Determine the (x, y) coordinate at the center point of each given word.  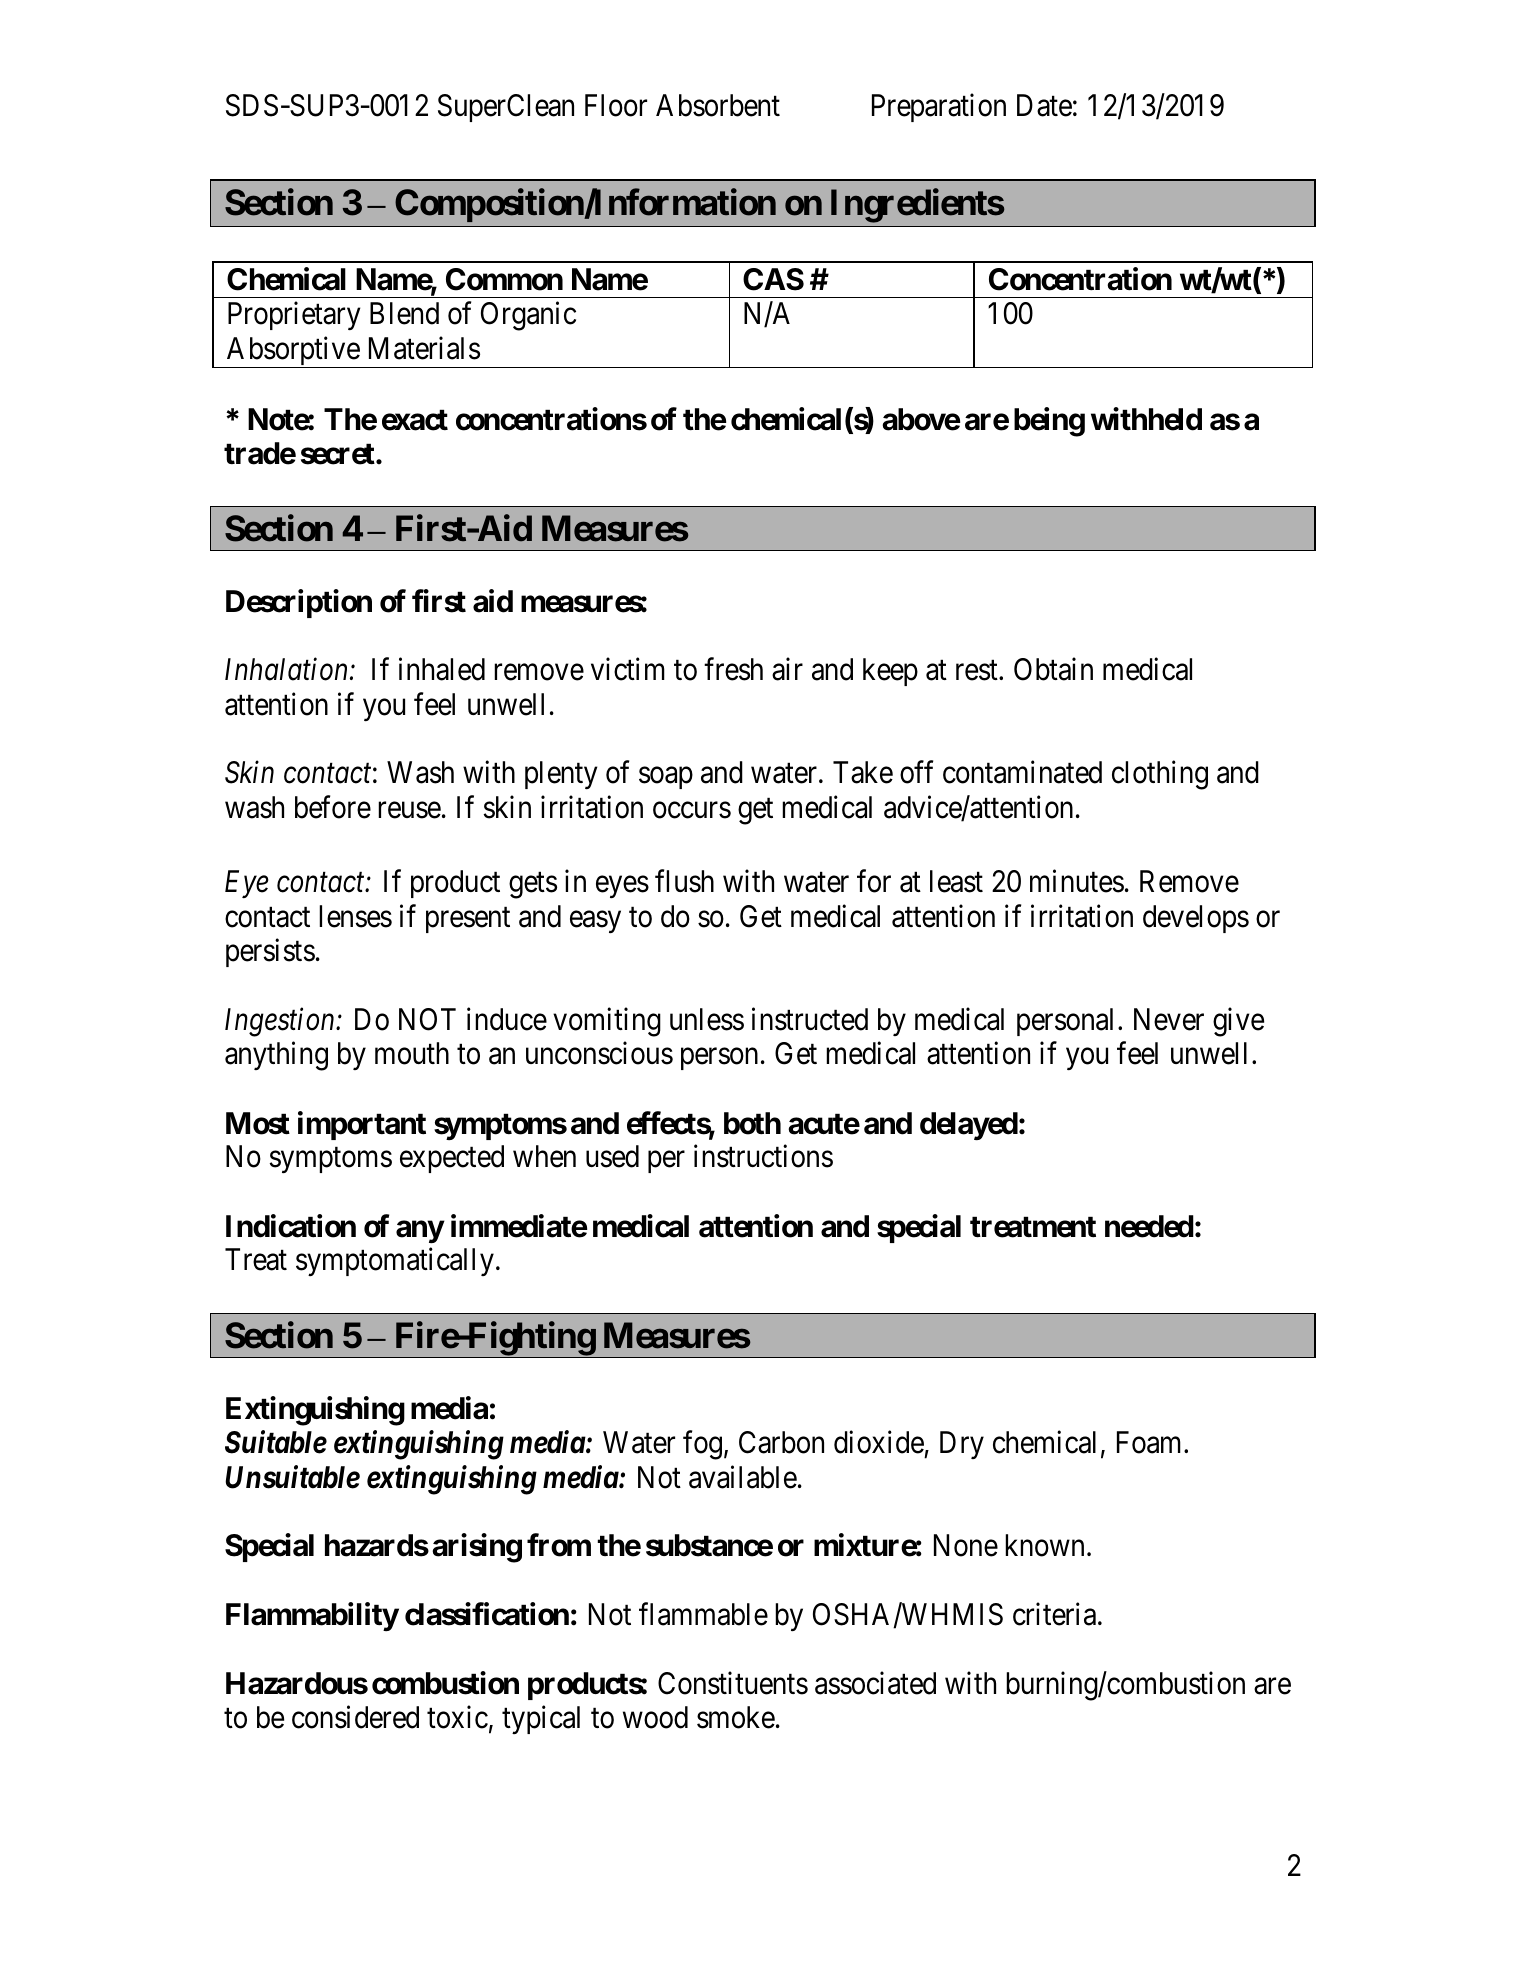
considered (355, 1717)
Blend (404, 313)
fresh (733, 669)
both (752, 1123)
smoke (736, 1717)
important (362, 1125)
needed (1149, 1226)
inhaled (442, 669)
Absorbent (718, 105)
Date (1044, 105)
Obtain (1053, 669)
